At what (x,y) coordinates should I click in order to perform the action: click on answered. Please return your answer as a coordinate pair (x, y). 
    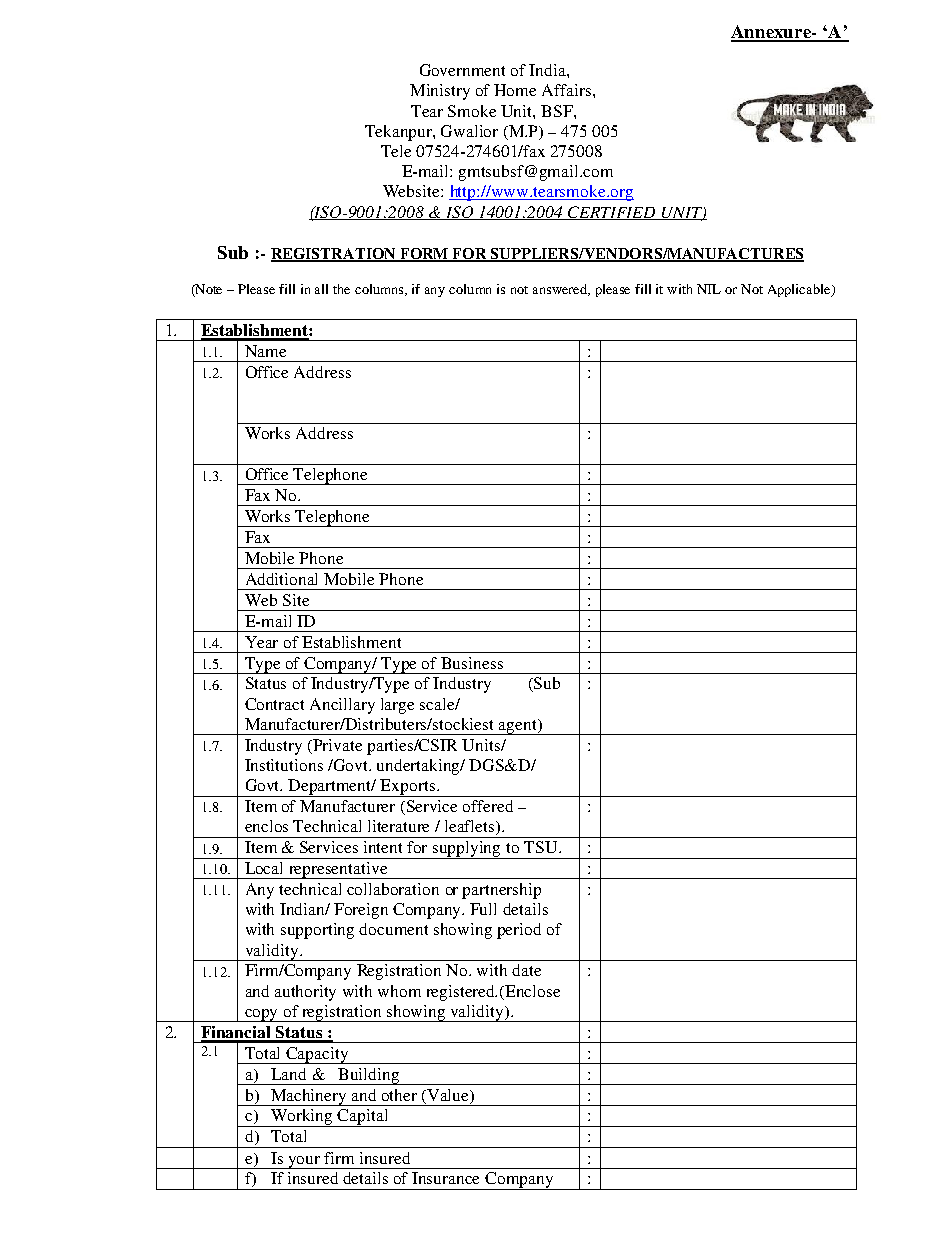
    Looking at the image, I should click on (561, 290).
